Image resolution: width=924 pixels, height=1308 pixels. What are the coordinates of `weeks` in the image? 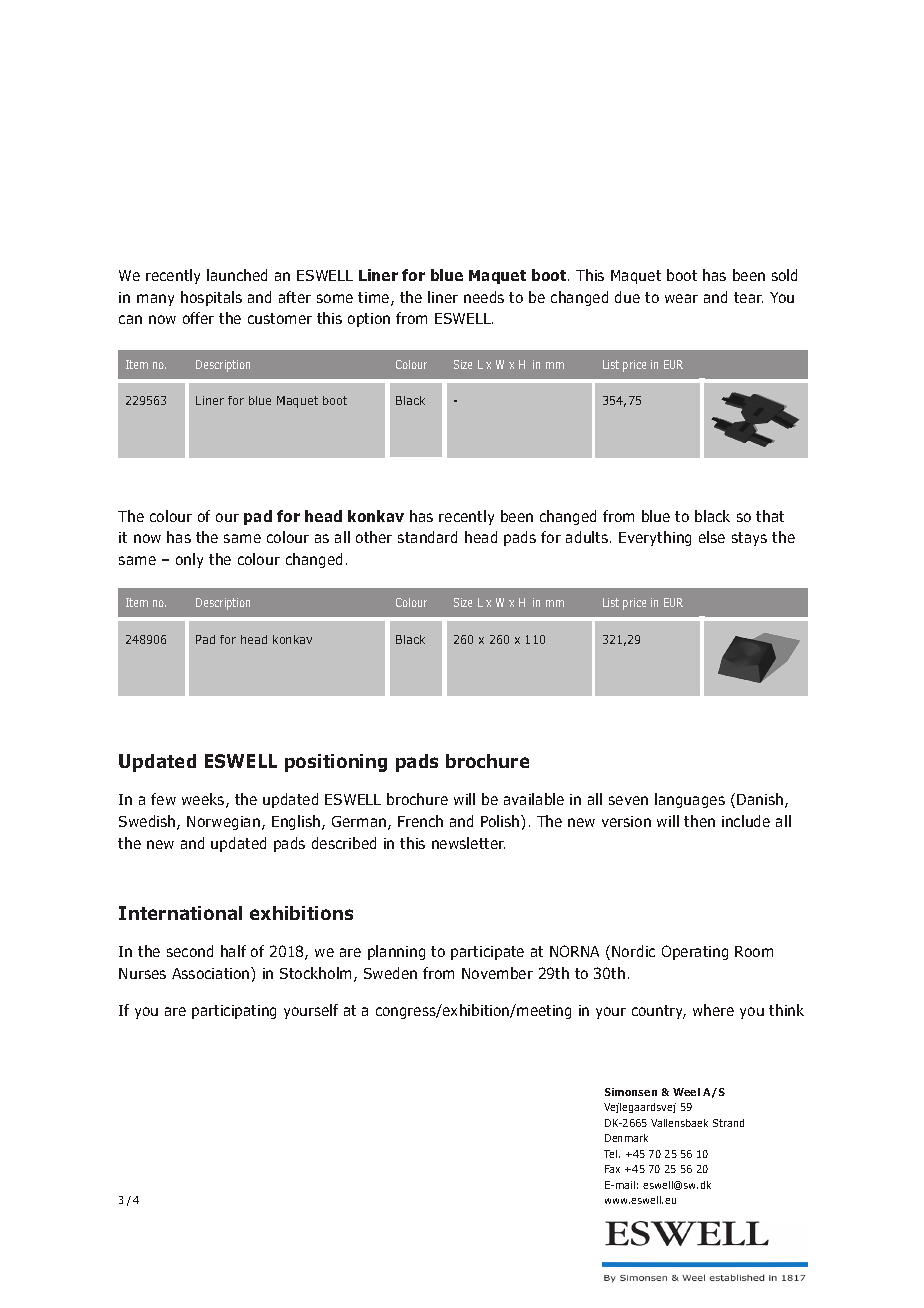 It's located at (204, 800).
